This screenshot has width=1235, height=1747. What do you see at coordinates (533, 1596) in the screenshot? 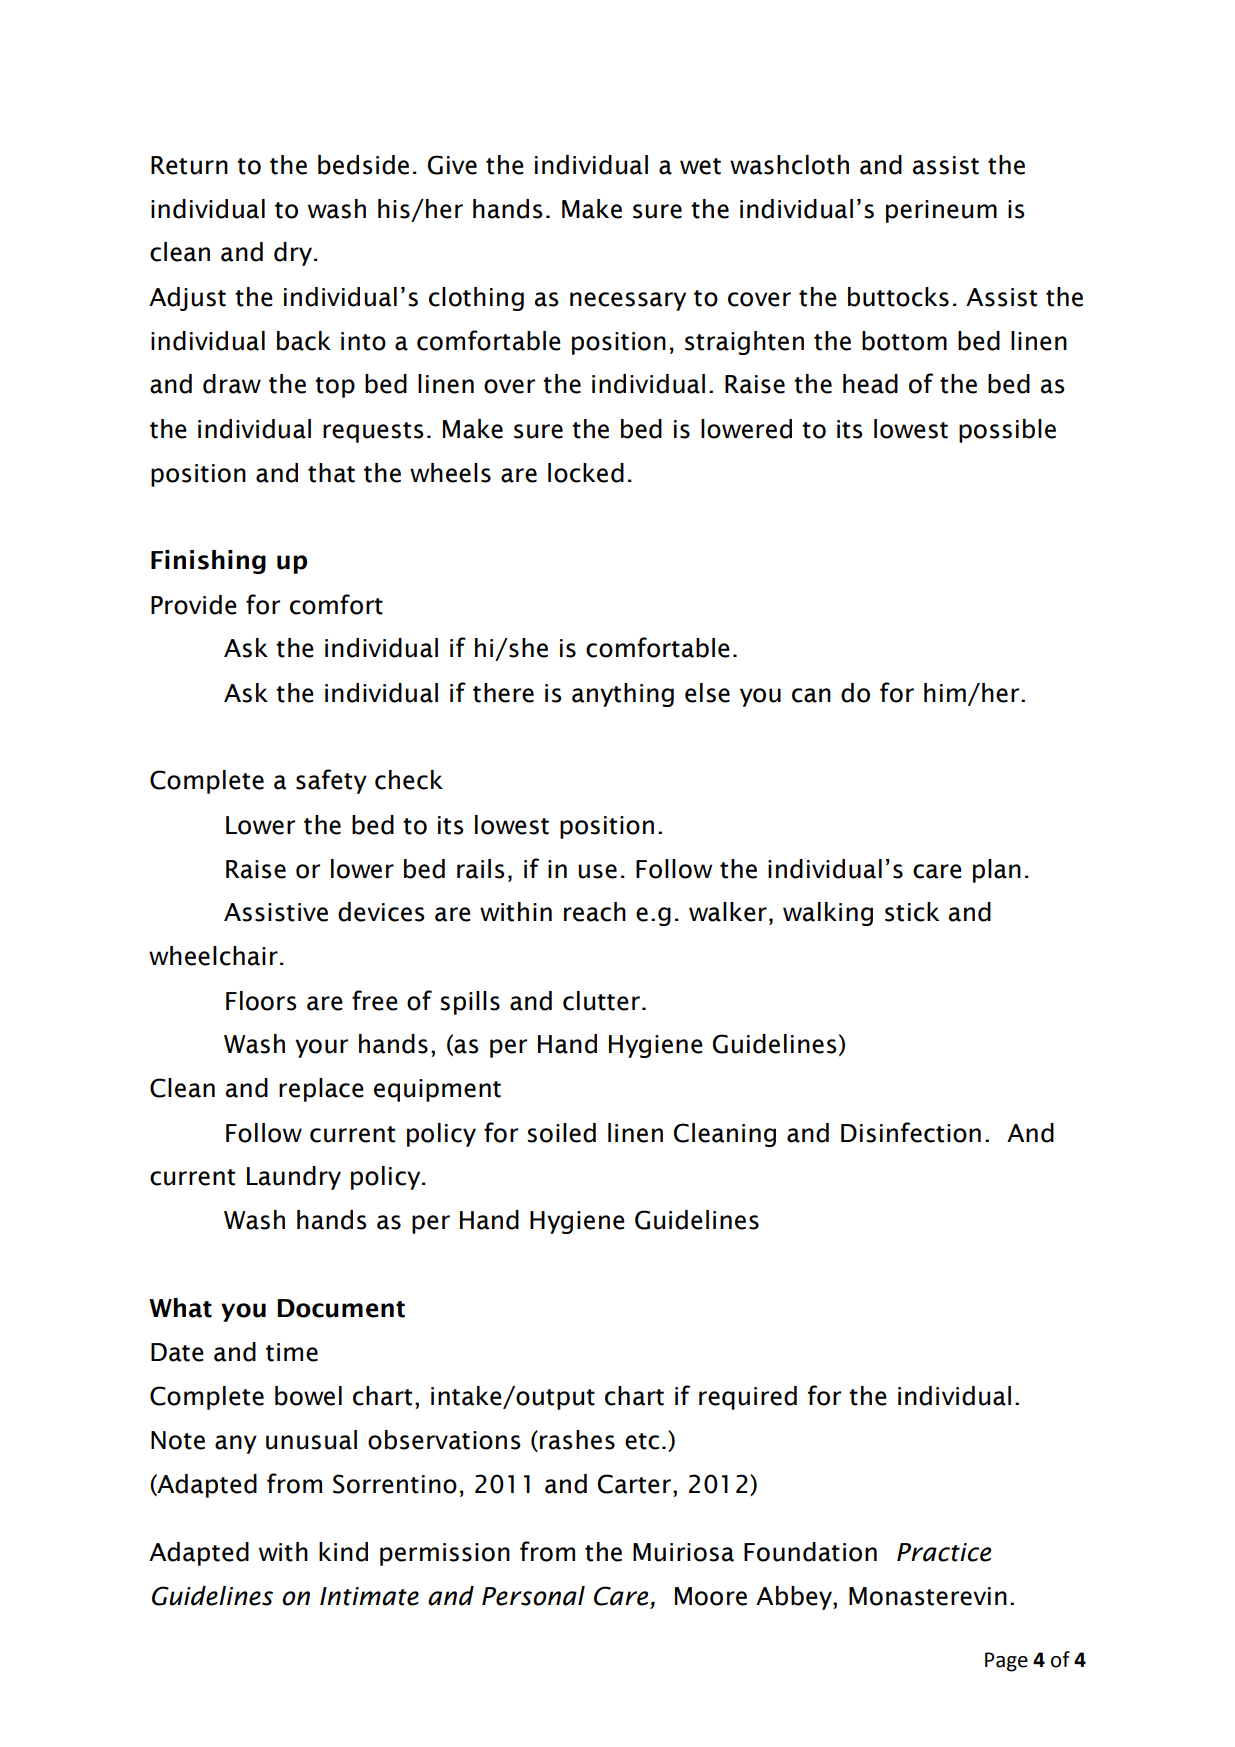
I see `Personal` at bounding box center [533, 1596].
